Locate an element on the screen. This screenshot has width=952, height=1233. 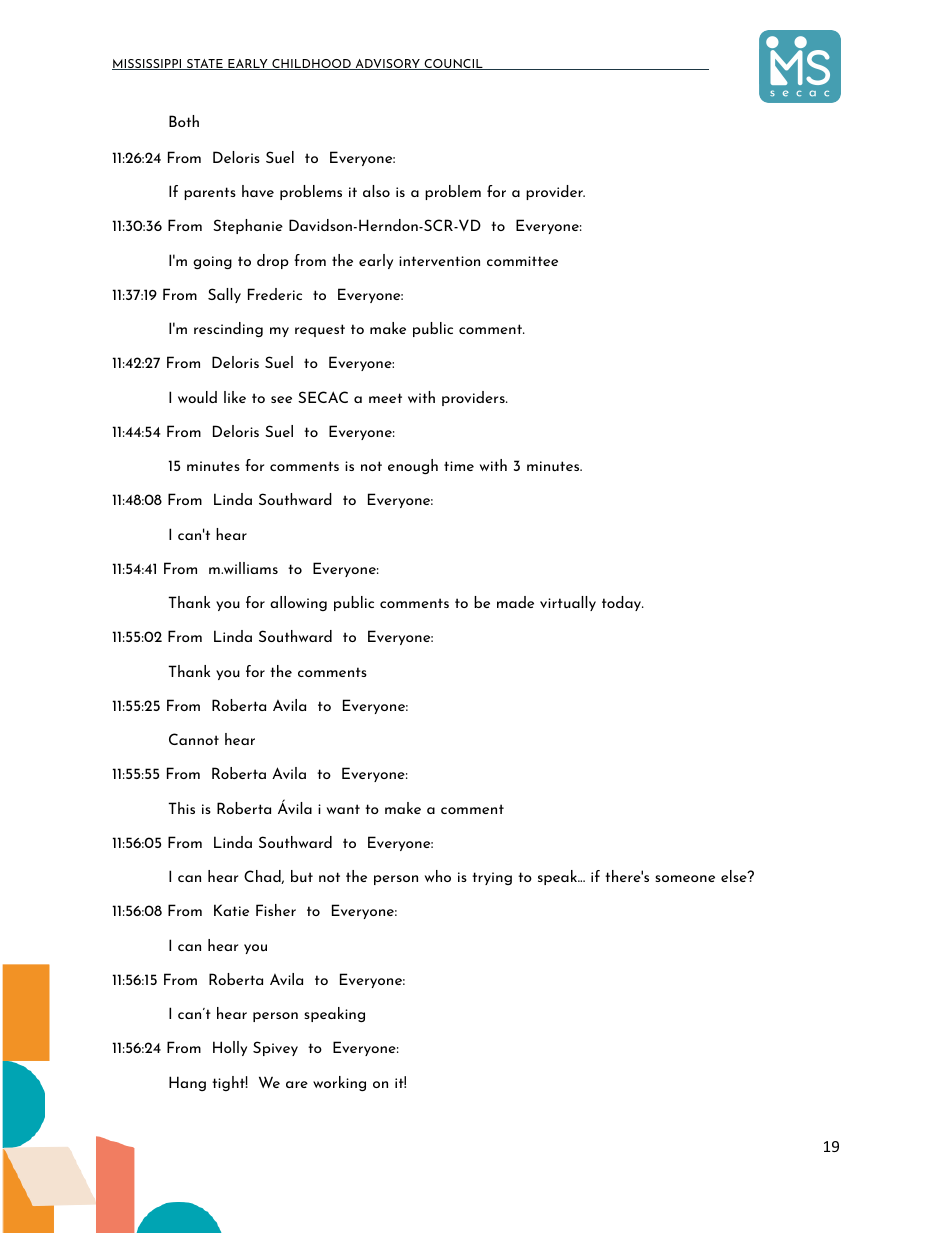
STATE is located at coordinates (205, 64).
